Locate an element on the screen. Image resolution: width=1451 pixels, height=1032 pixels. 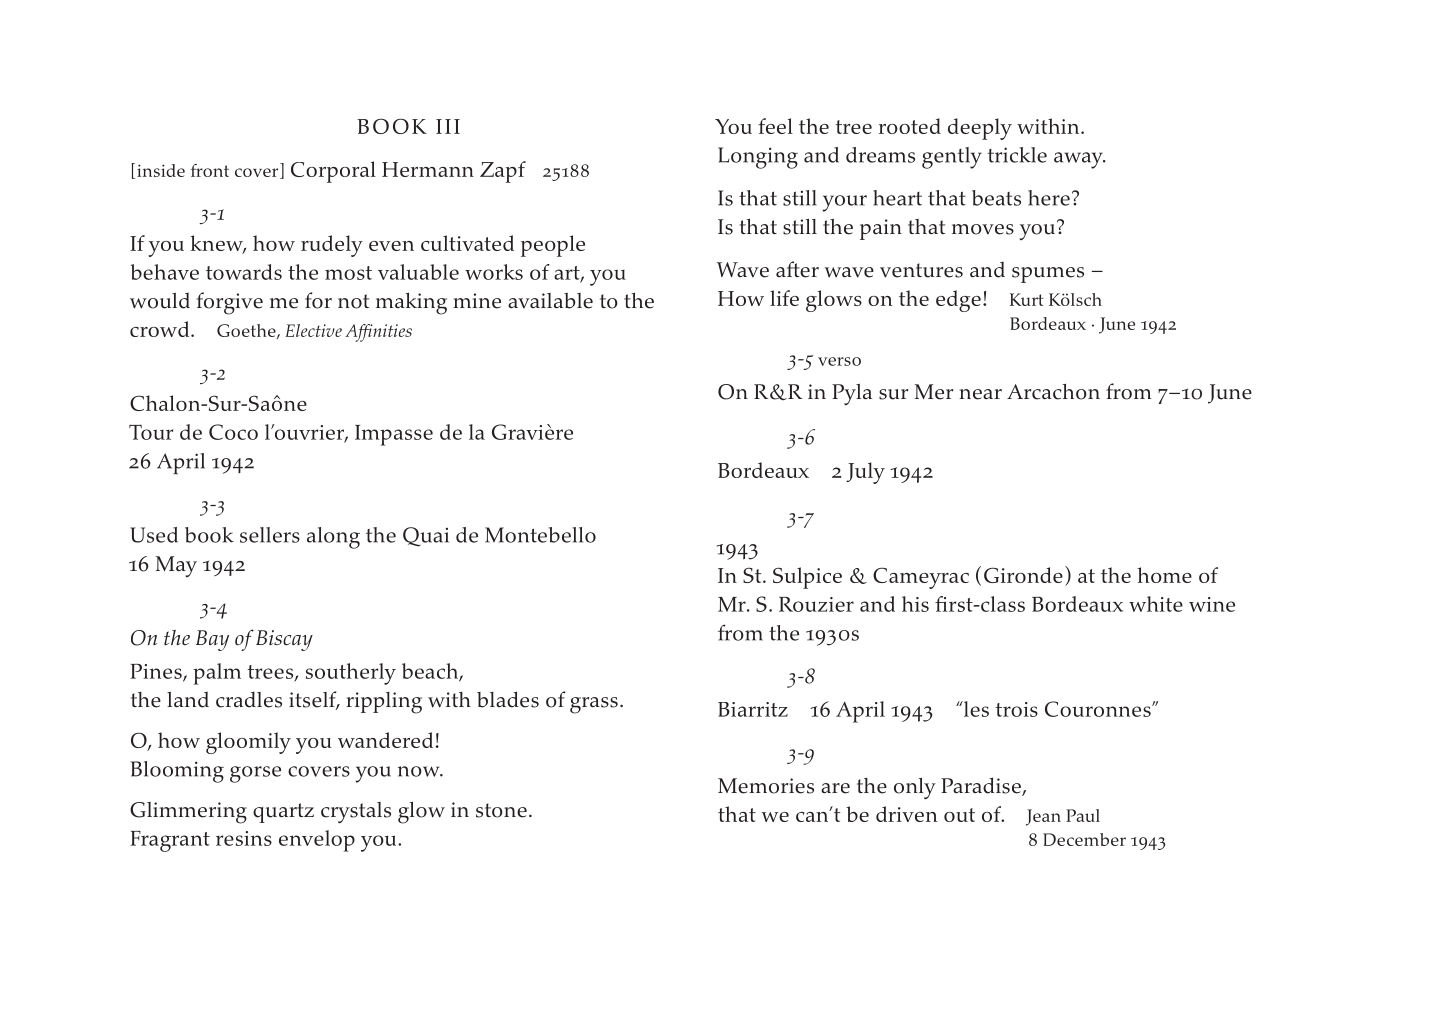
away is located at coordinates (1079, 160).
